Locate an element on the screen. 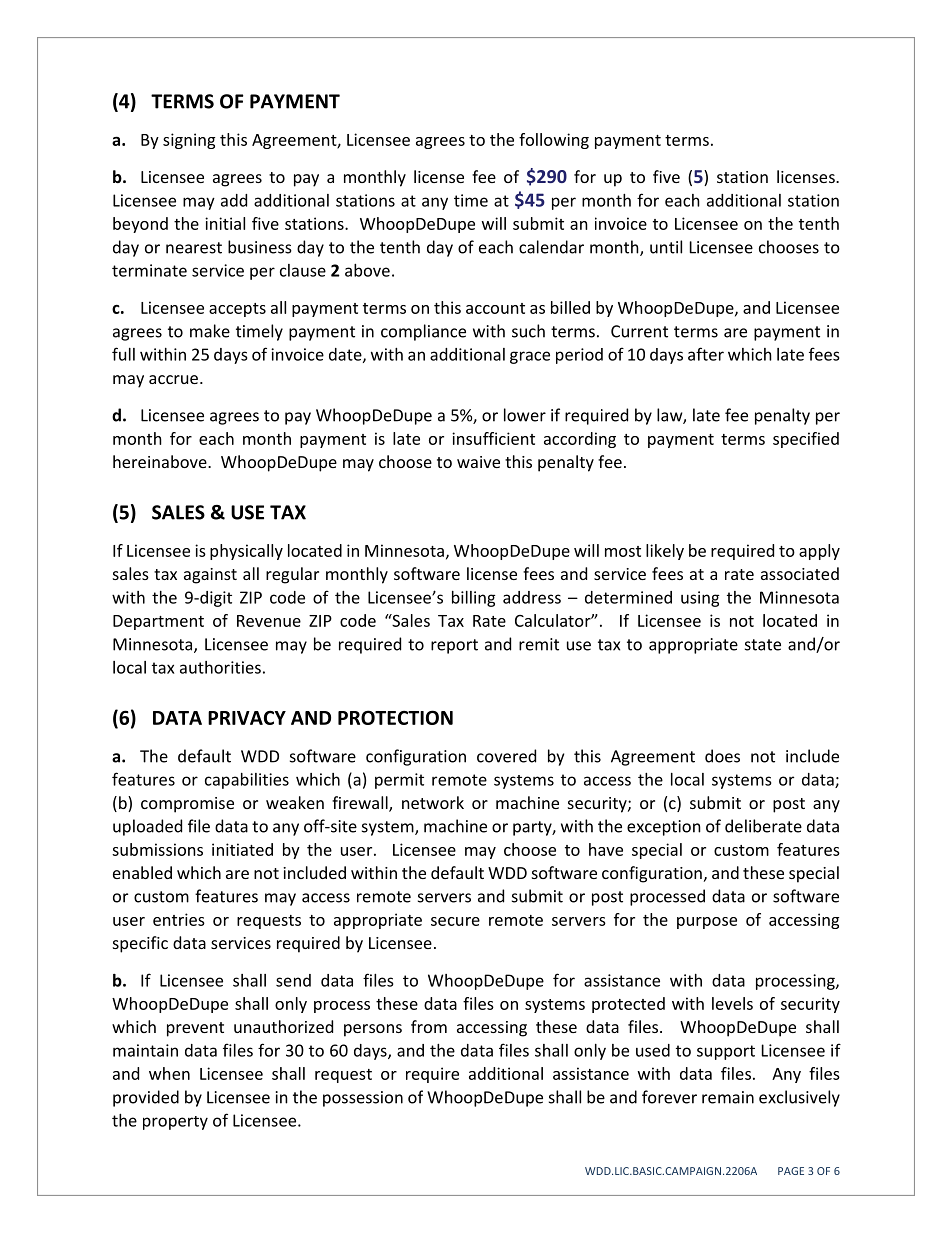 This screenshot has height=1233, width=952. physically is located at coordinates (246, 552).
